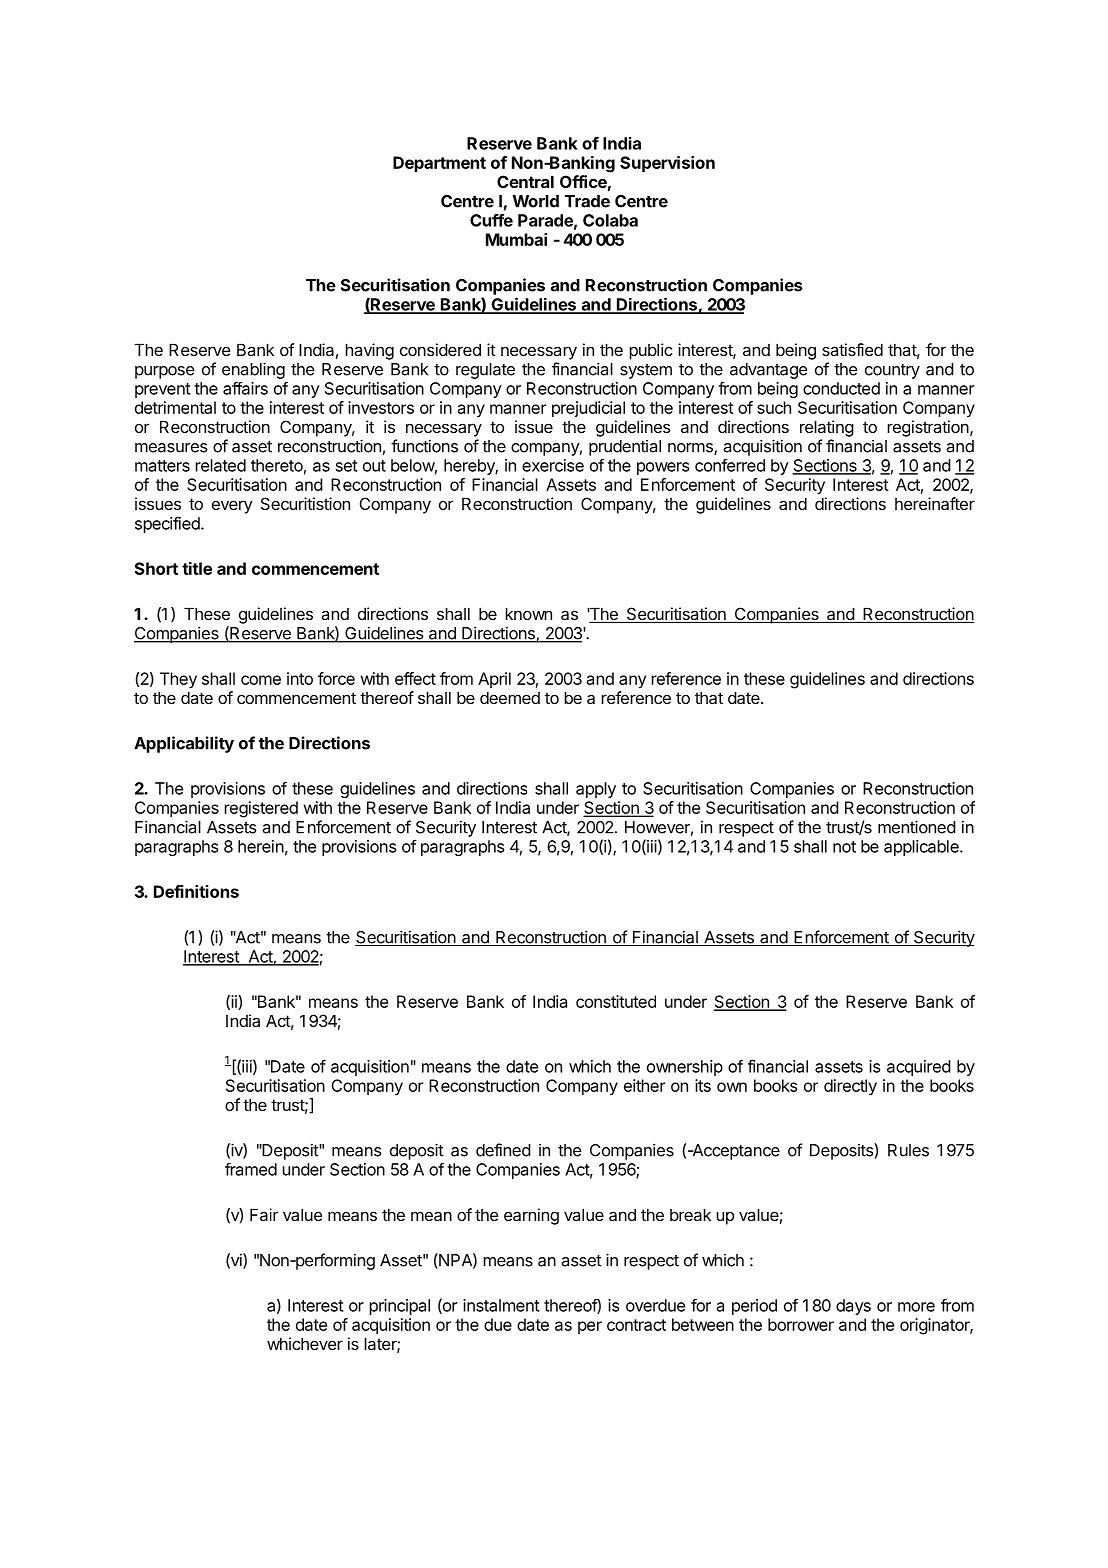 This document has width=1108, height=1568. What do you see at coordinates (730, 465) in the document?
I see `conferred` at bounding box center [730, 465].
